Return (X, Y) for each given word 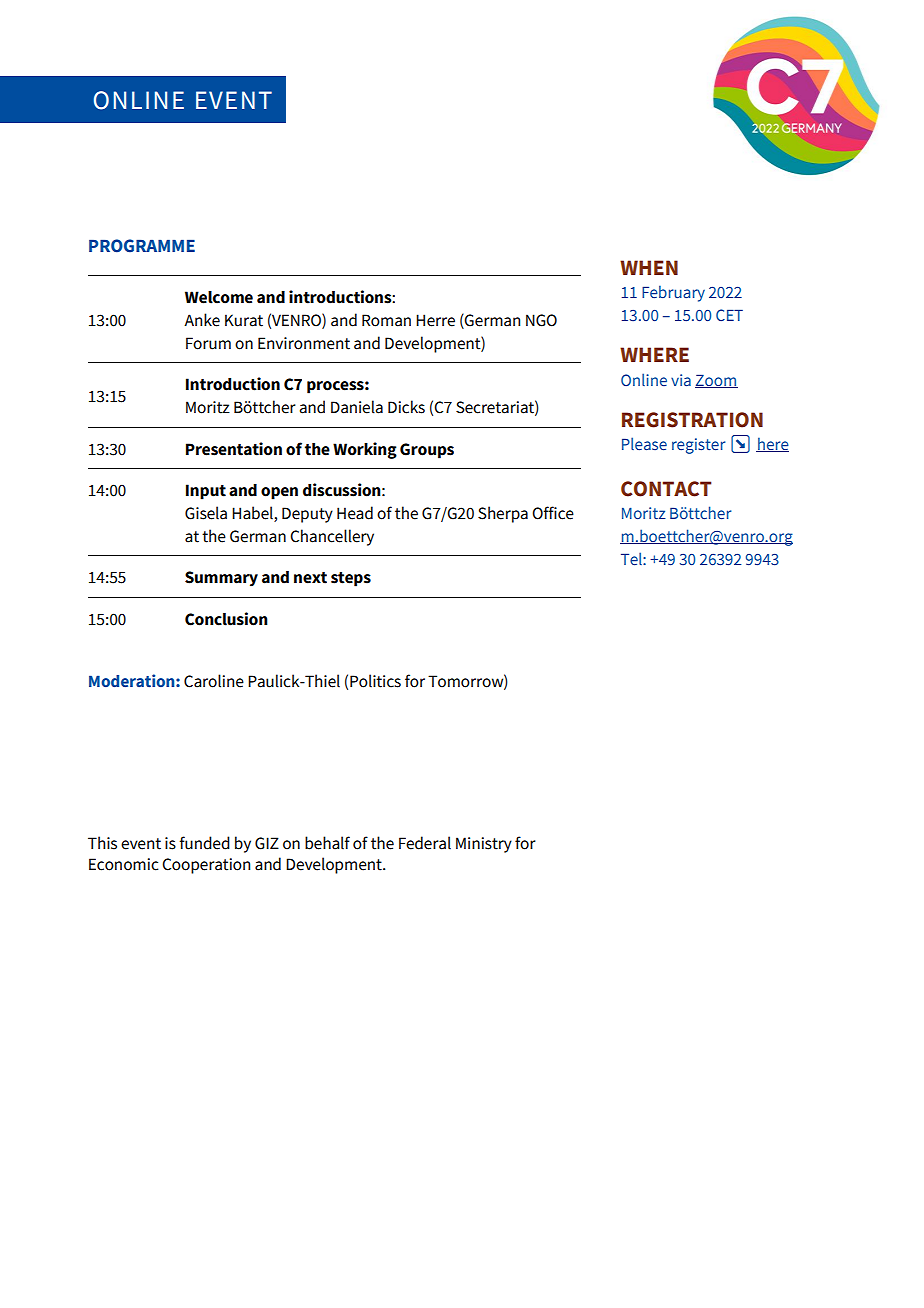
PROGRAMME (142, 246)
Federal (425, 843)
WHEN (649, 267)
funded (204, 843)
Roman (386, 320)
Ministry (484, 845)
